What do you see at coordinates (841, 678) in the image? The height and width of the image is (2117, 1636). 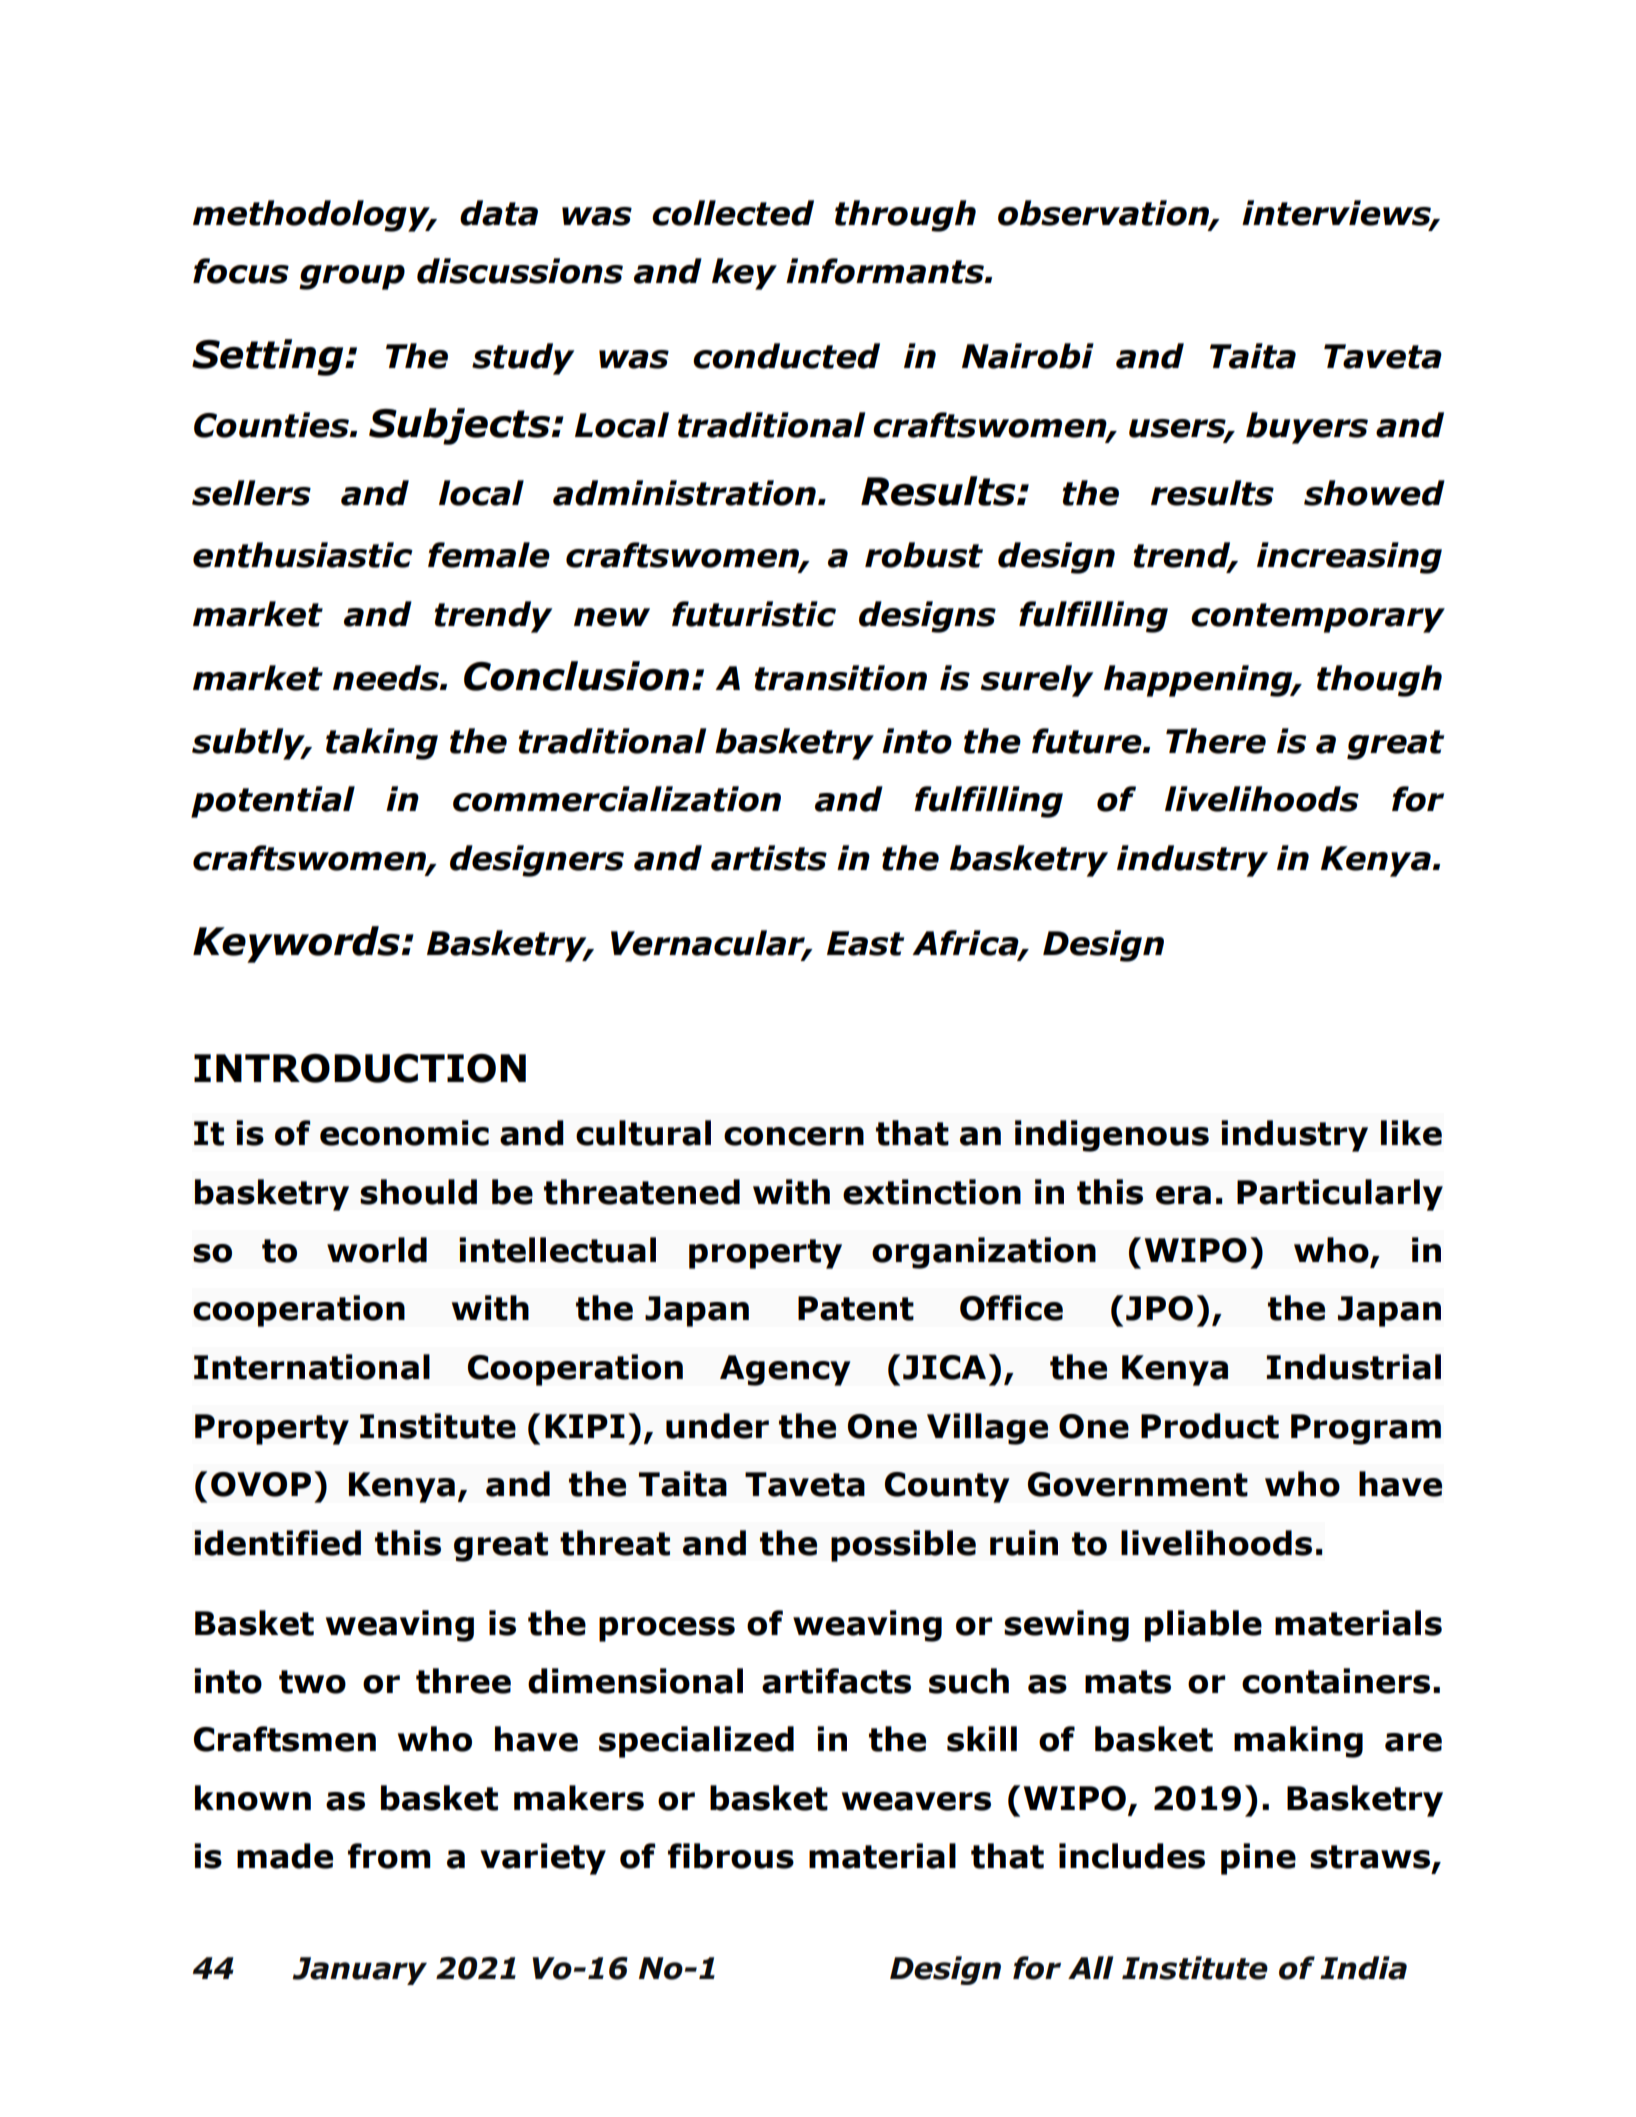 I see `transition` at bounding box center [841, 678].
